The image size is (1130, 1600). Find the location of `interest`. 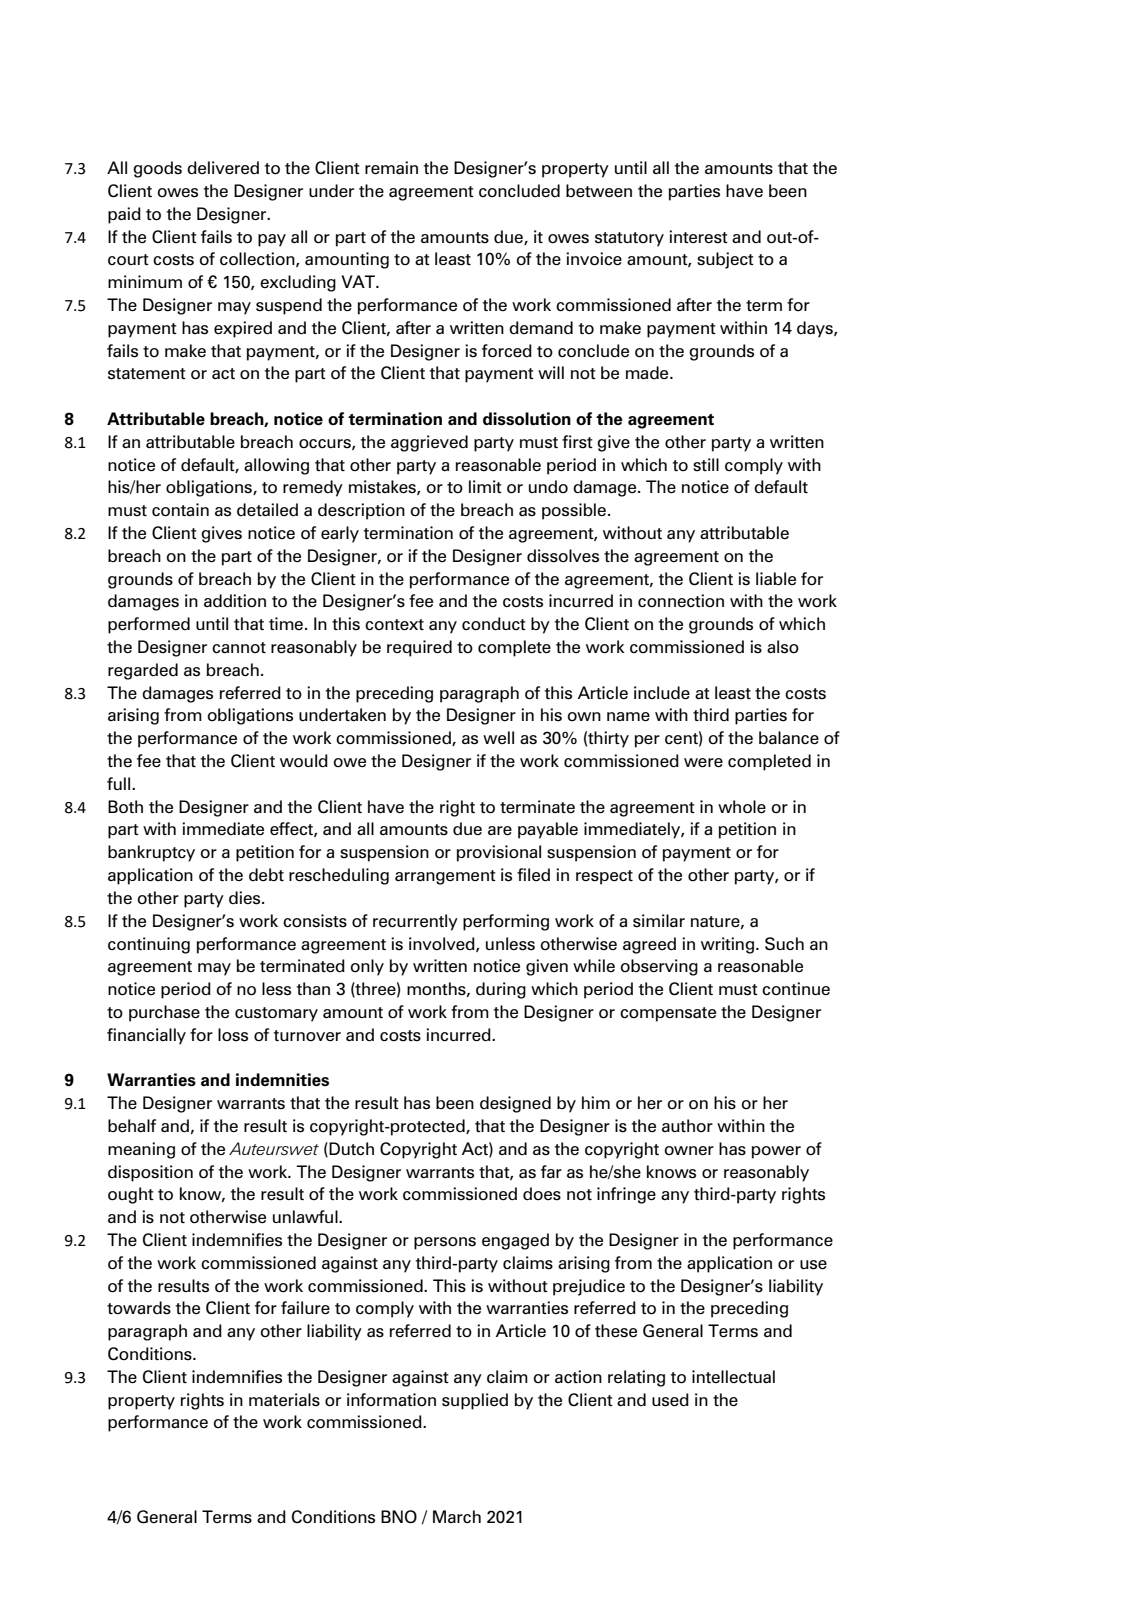

interest is located at coordinates (698, 237).
